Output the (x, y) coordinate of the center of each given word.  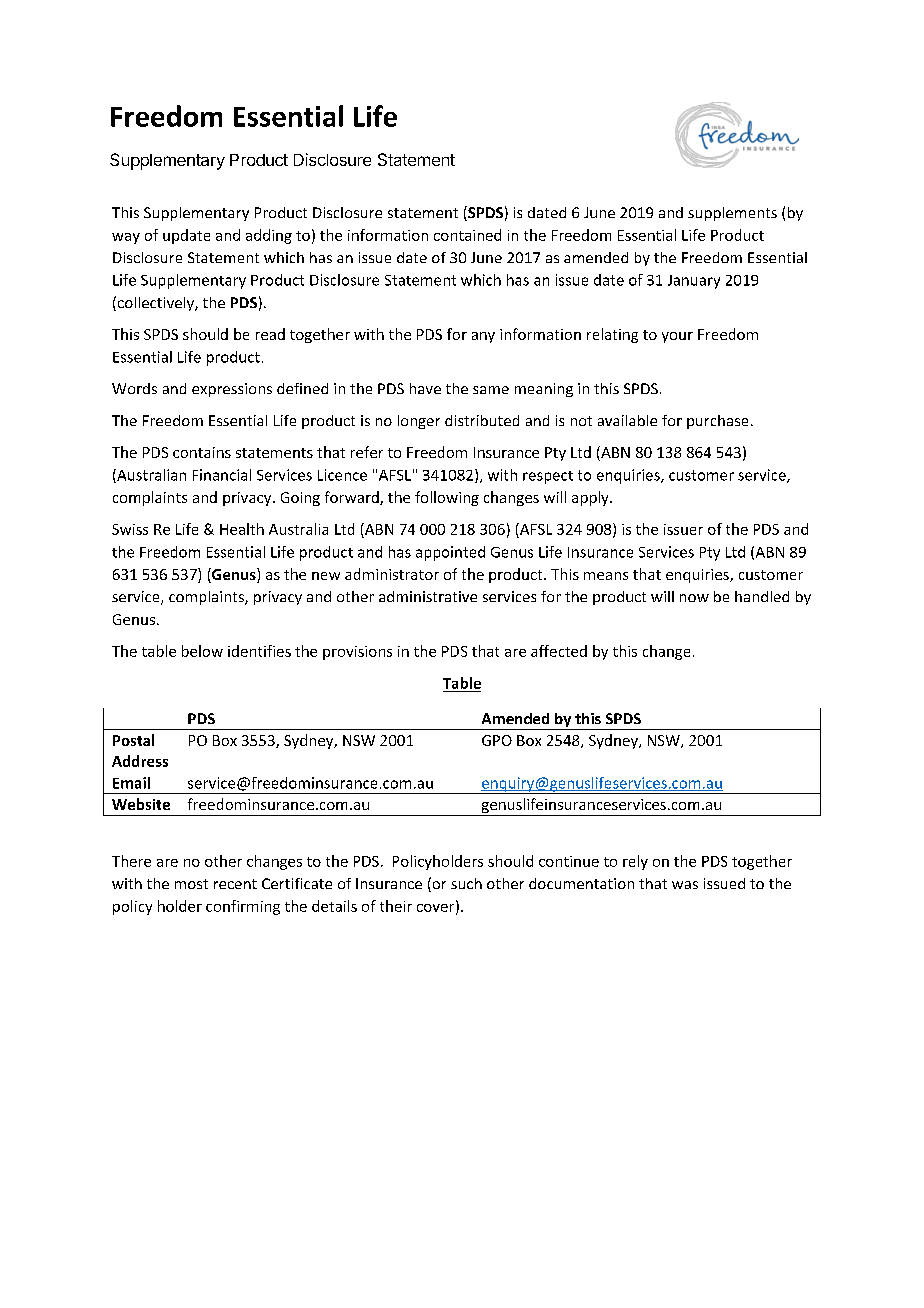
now (694, 598)
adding (269, 236)
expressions (232, 390)
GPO (497, 740)
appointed (450, 553)
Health (242, 529)
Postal (133, 740)
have (425, 388)
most (191, 884)
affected (559, 651)
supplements (732, 214)
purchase (717, 422)
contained (467, 235)
